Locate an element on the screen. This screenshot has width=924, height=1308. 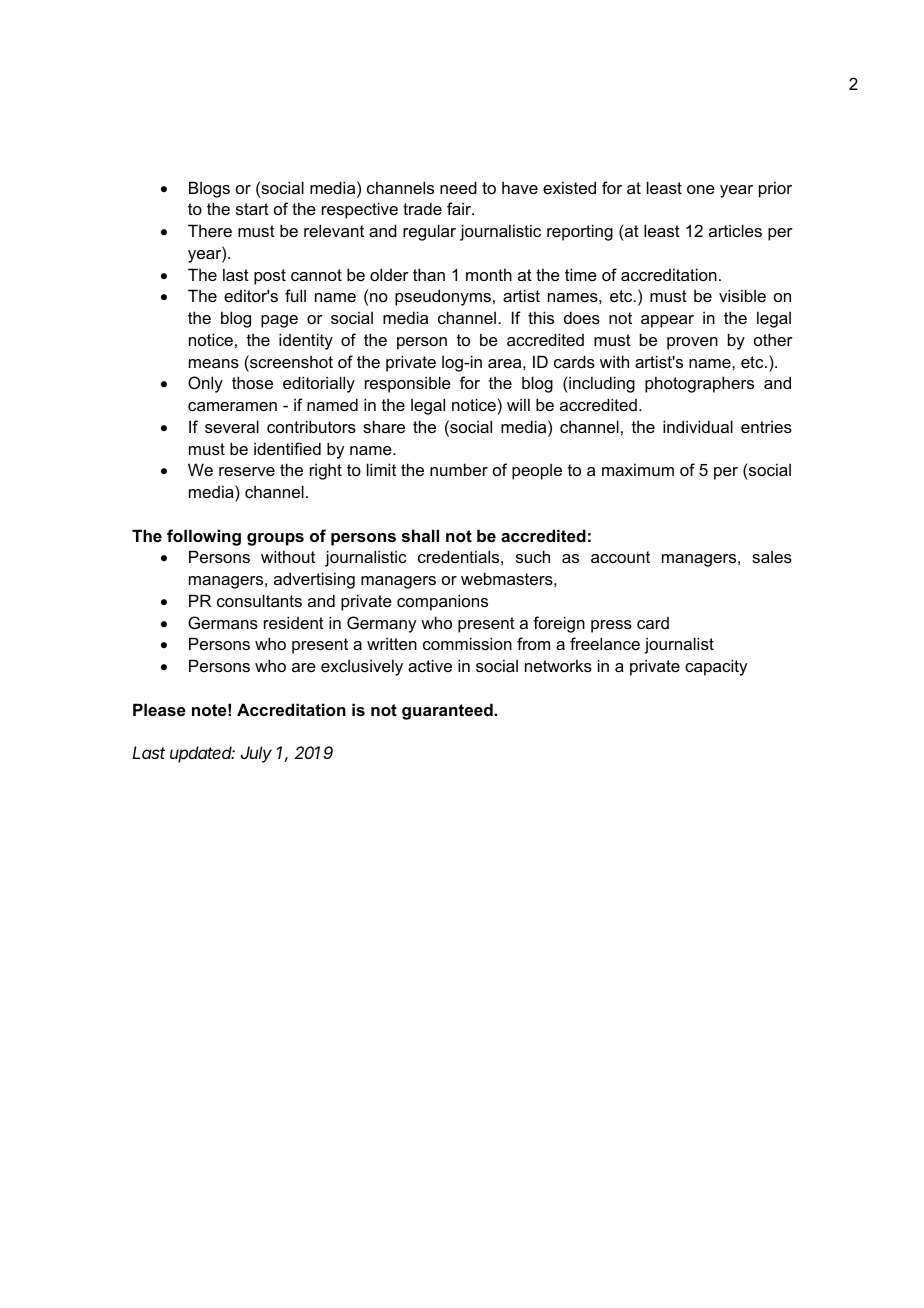
reserve is located at coordinates (247, 471).
